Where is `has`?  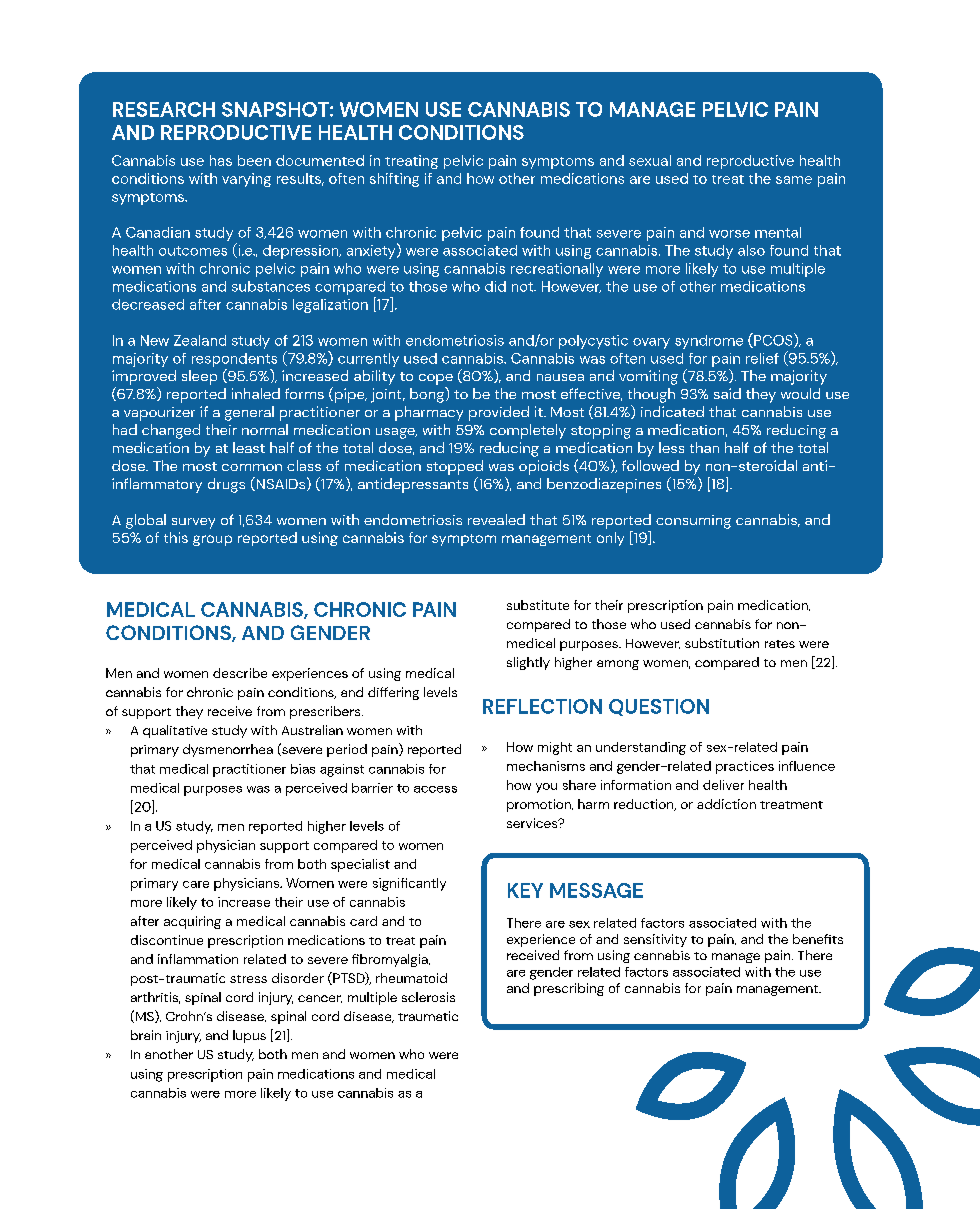 has is located at coordinates (221, 160).
